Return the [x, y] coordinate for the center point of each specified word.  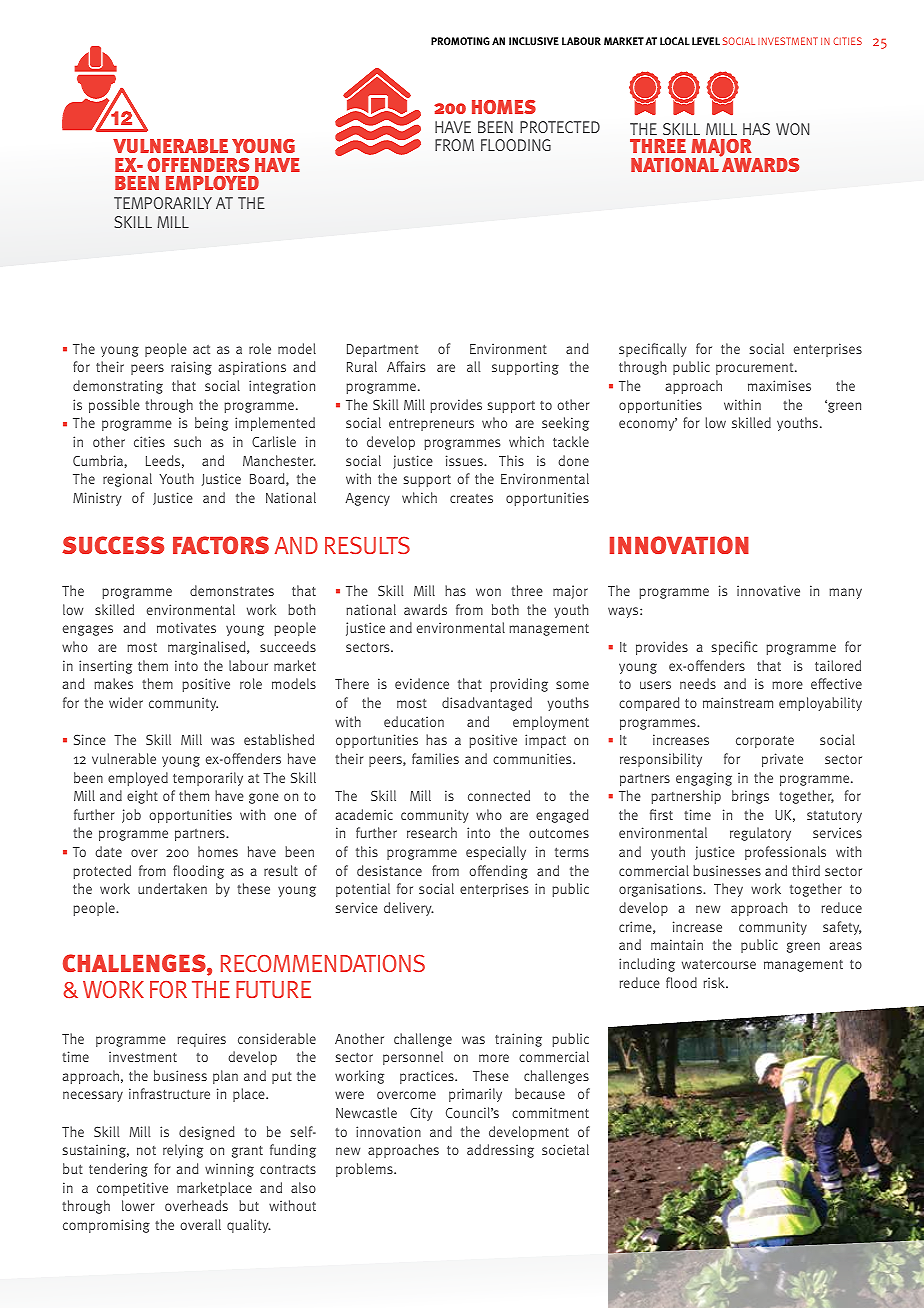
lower [138, 1205]
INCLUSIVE [534, 41]
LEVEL [706, 41]
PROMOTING [460, 41]
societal [565, 1149]
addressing [500, 1151]
